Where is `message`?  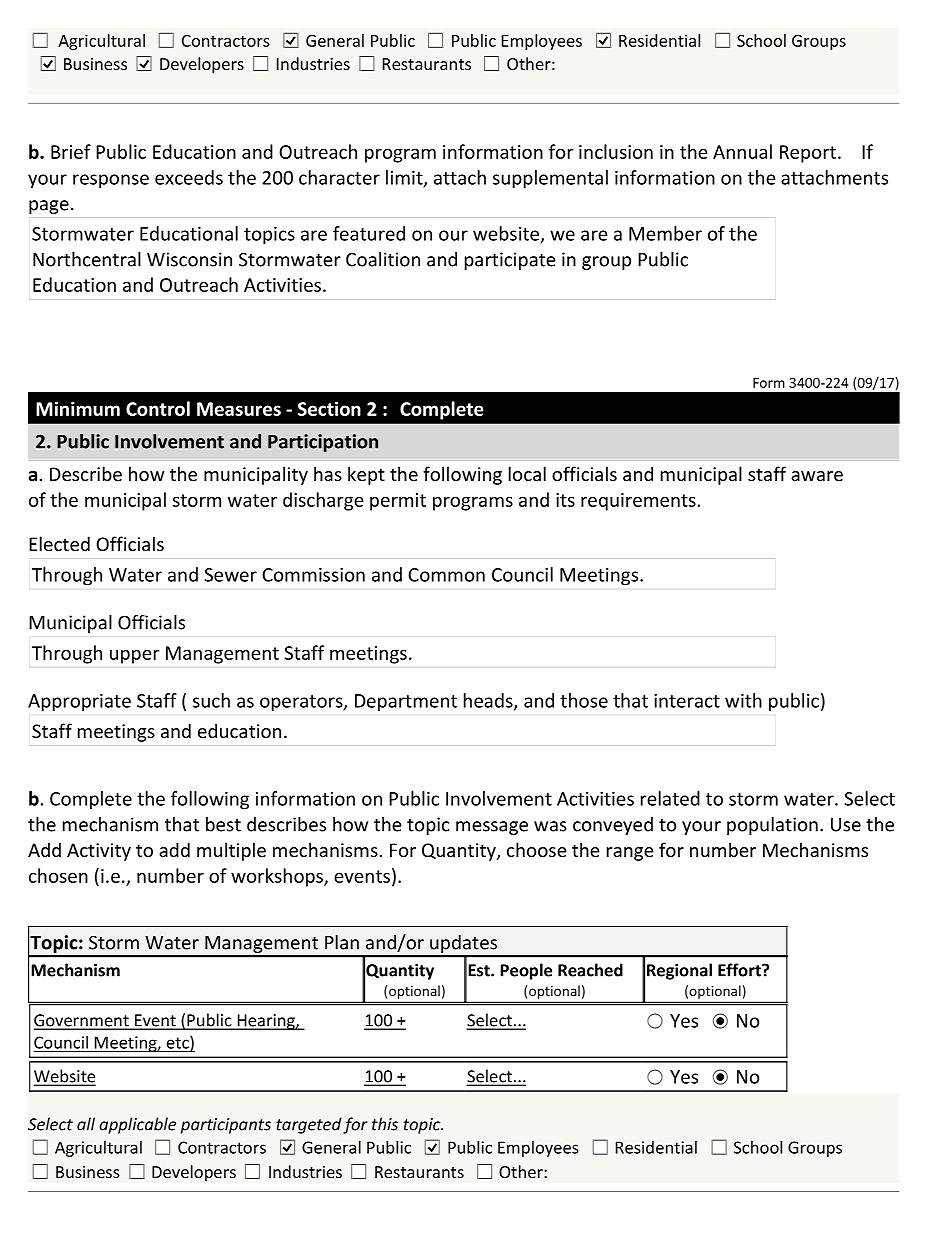
message is located at coordinates (492, 828).
